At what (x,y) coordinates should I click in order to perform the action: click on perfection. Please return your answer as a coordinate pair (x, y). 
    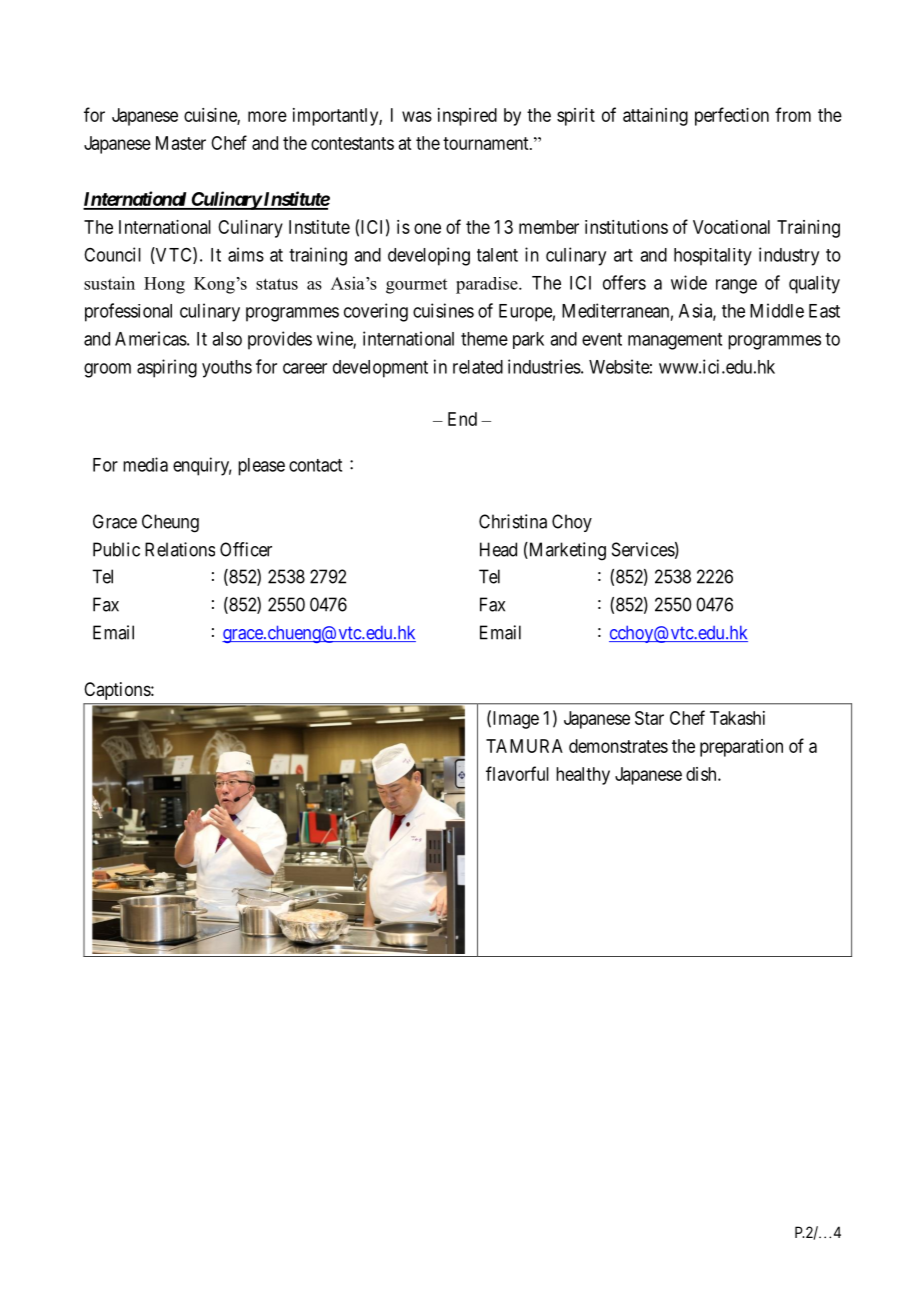
    Looking at the image, I should click on (732, 116).
